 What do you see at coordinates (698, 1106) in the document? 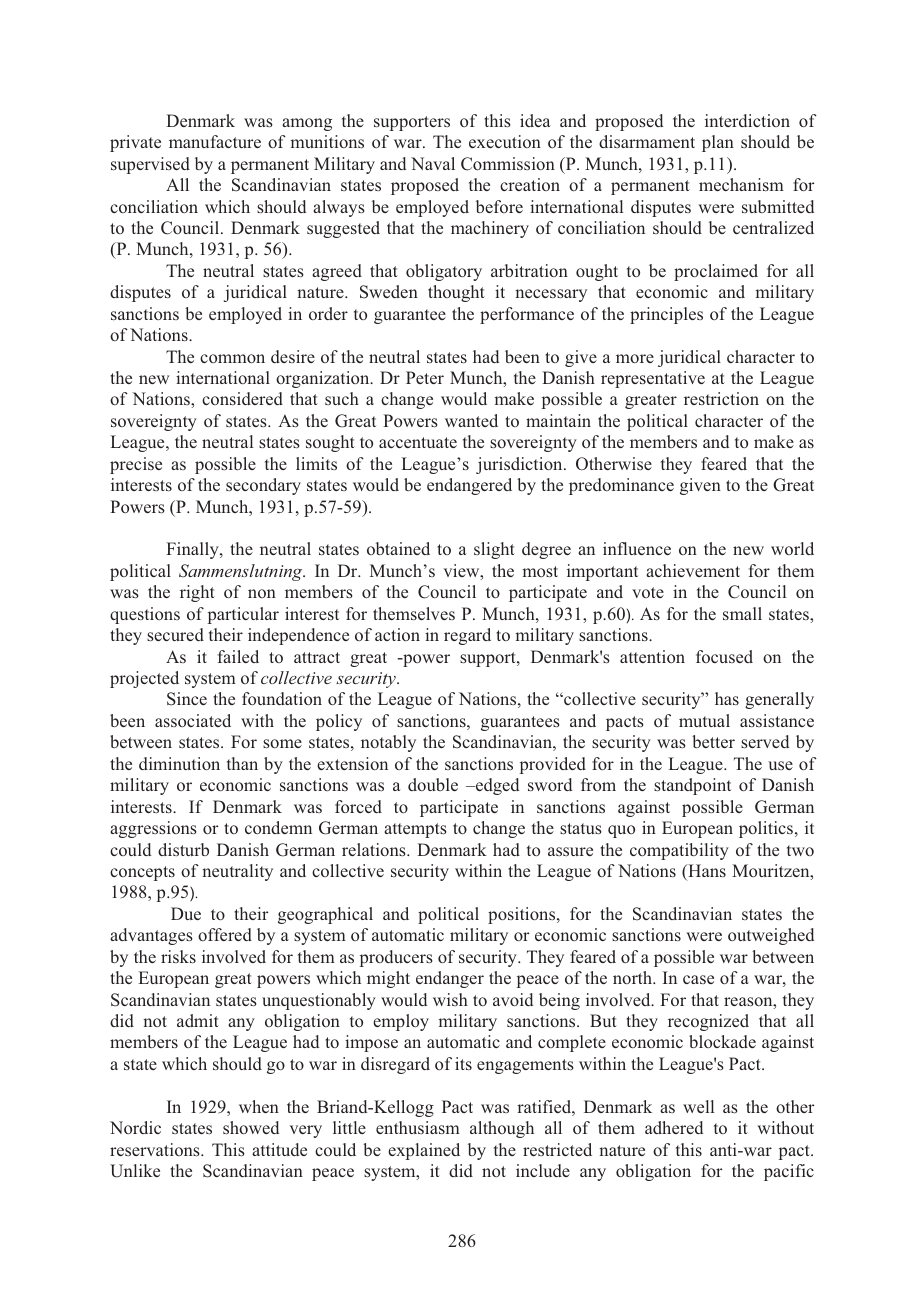
I see `well` at bounding box center [698, 1106].
